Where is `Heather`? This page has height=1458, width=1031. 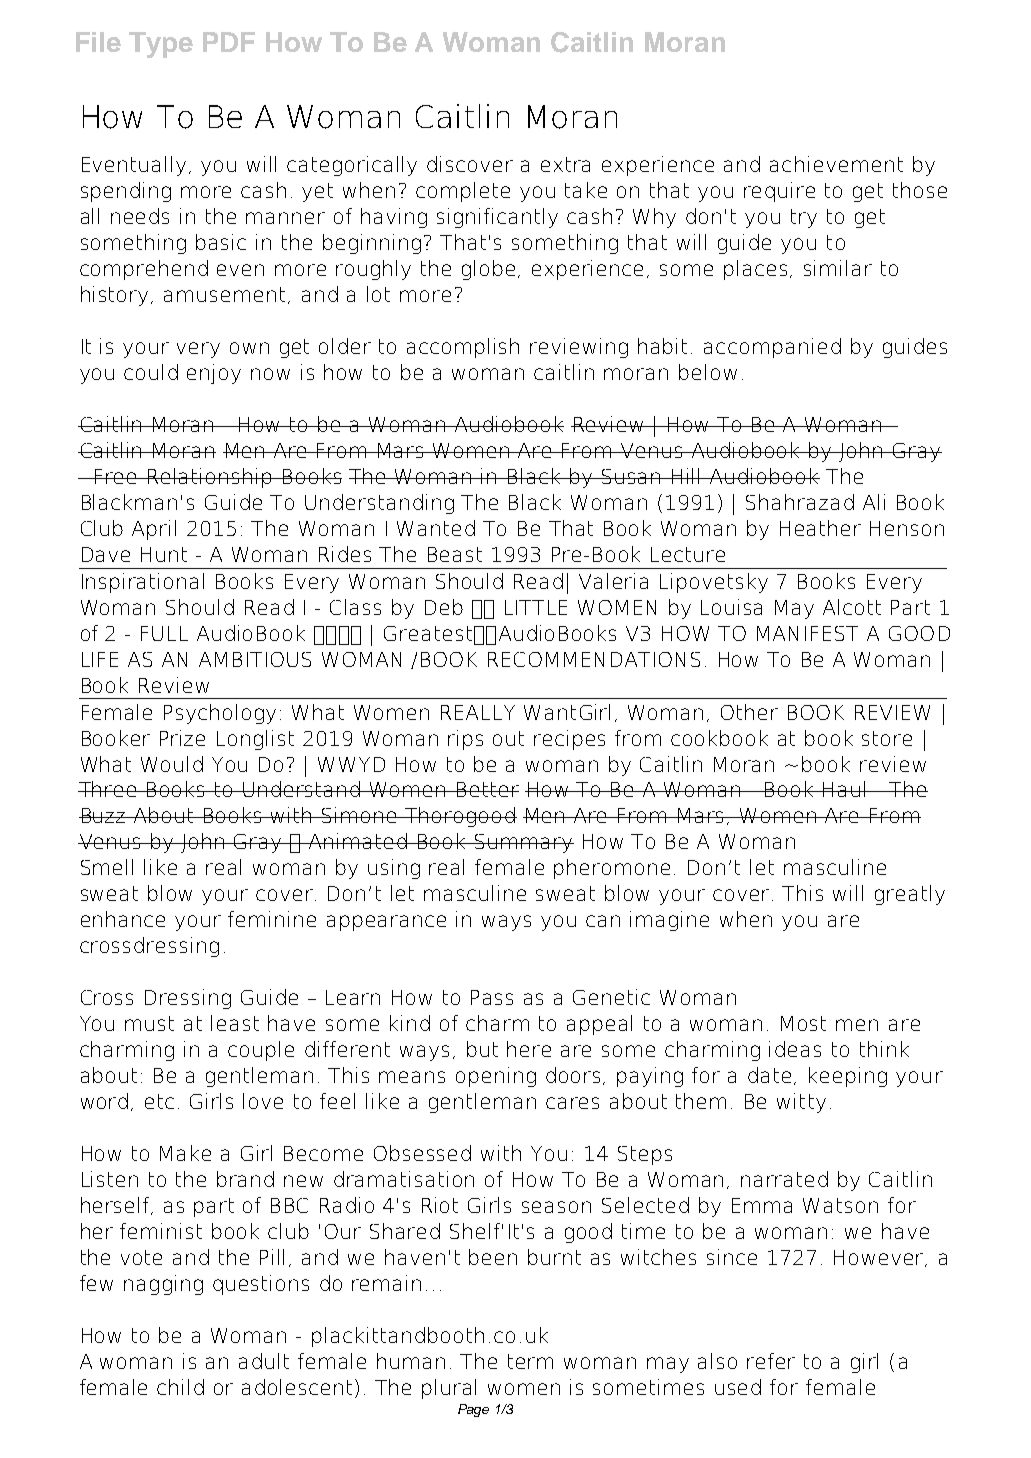 Heather is located at coordinates (820, 528).
